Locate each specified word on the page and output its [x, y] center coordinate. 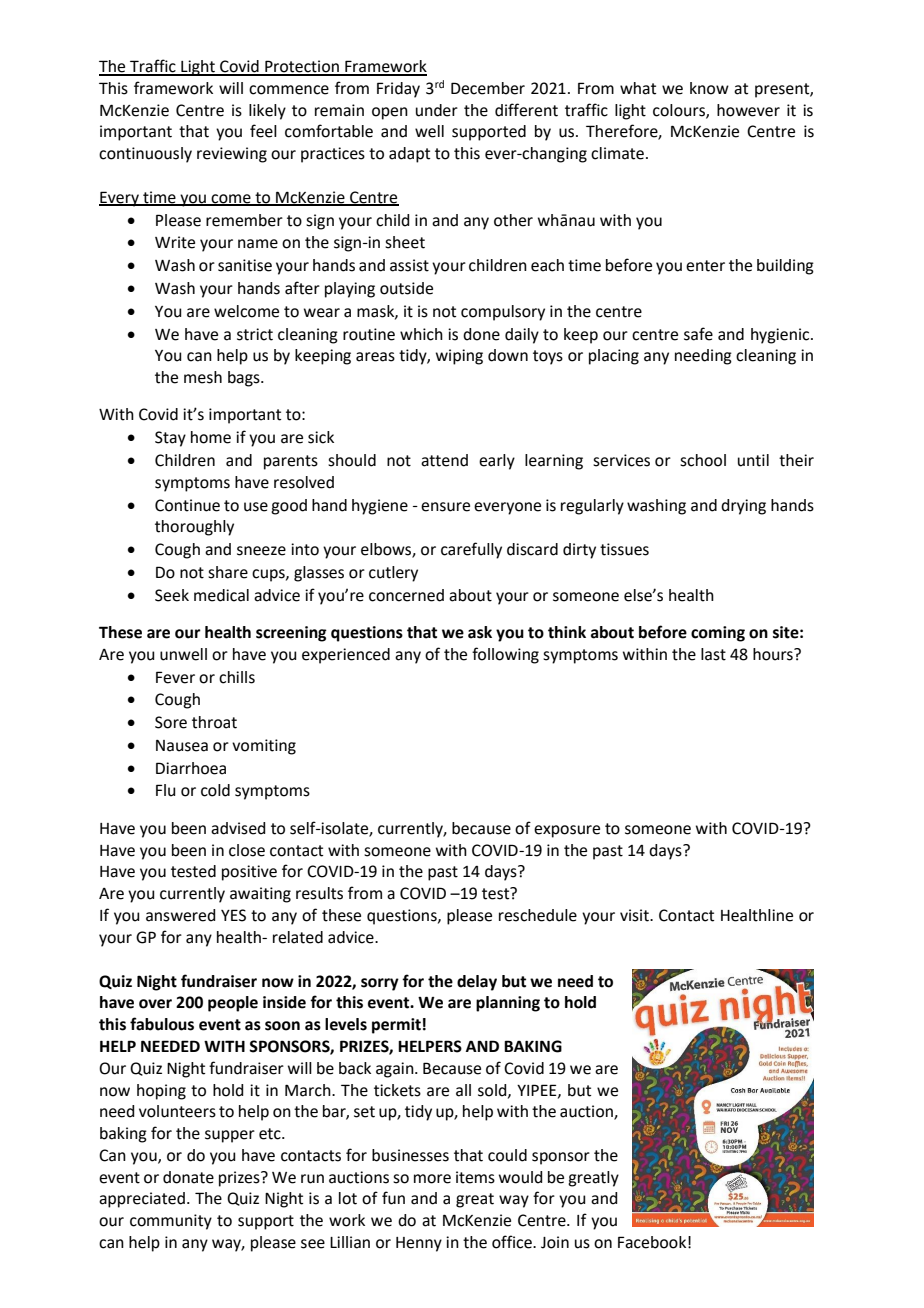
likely [267, 112]
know [709, 88]
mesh [203, 377]
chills [237, 677]
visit [635, 915]
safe [698, 334]
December [488, 88]
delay [477, 983]
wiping [459, 357]
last [713, 654]
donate [188, 1177]
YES [233, 915]
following [505, 655]
